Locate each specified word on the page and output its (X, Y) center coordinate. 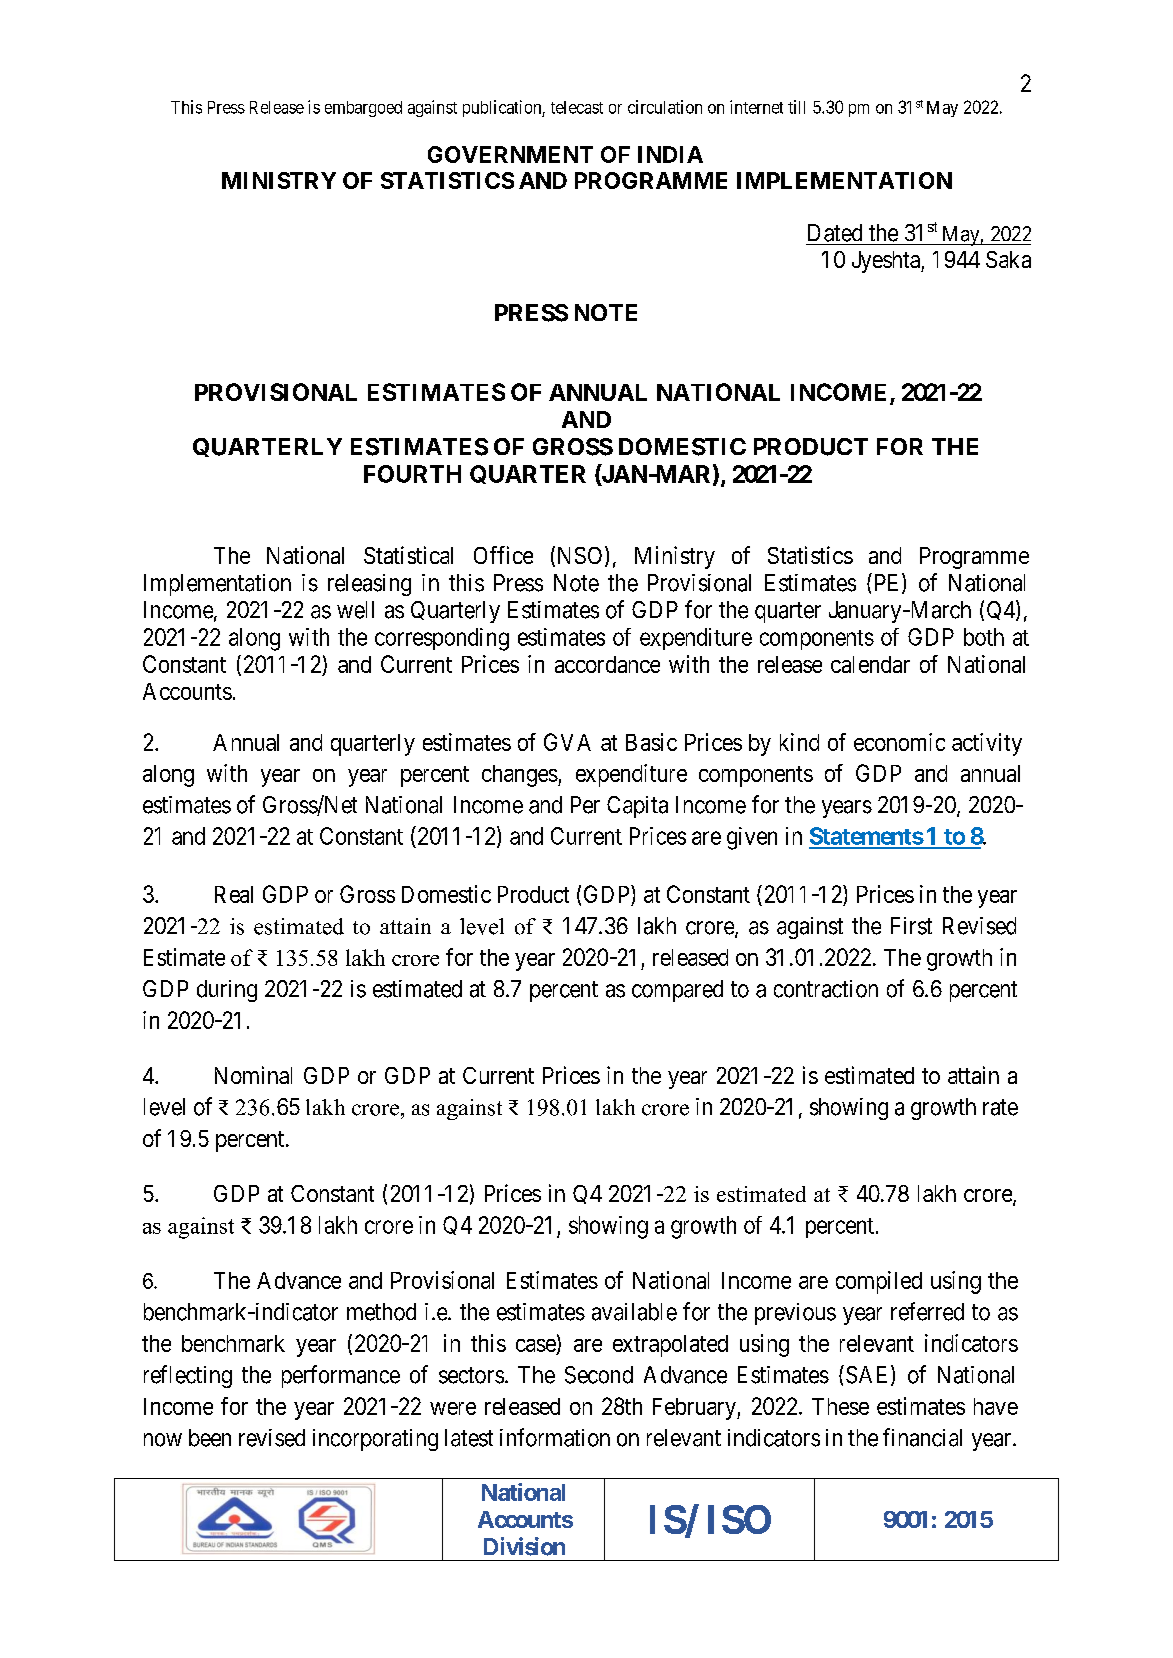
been (210, 1438)
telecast (577, 107)
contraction (826, 989)
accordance (607, 664)
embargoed (363, 109)
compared (677, 991)
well (355, 610)
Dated (835, 233)
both (984, 637)
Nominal (253, 1075)
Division (524, 1546)
